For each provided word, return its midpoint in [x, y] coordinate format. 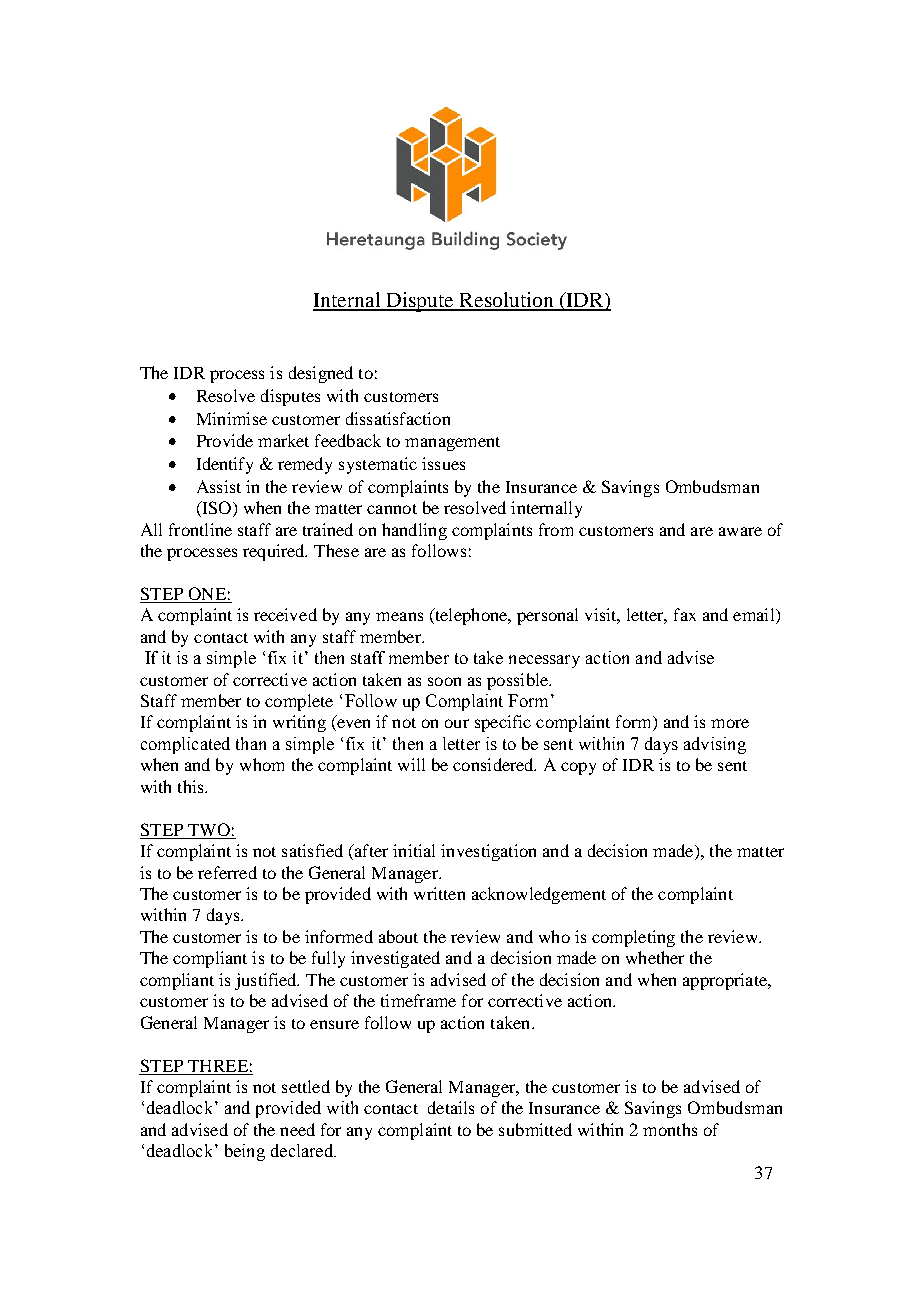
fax [685, 614]
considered [494, 764]
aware [740, 531]
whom [262, 764]
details [451, 1107]
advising [715, 745]
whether [655, 957]
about [398, 936]
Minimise [232, 418]
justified [267, 981]
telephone [471, 616]
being [245, 1152]
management [452, 444]
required [275, 552]
